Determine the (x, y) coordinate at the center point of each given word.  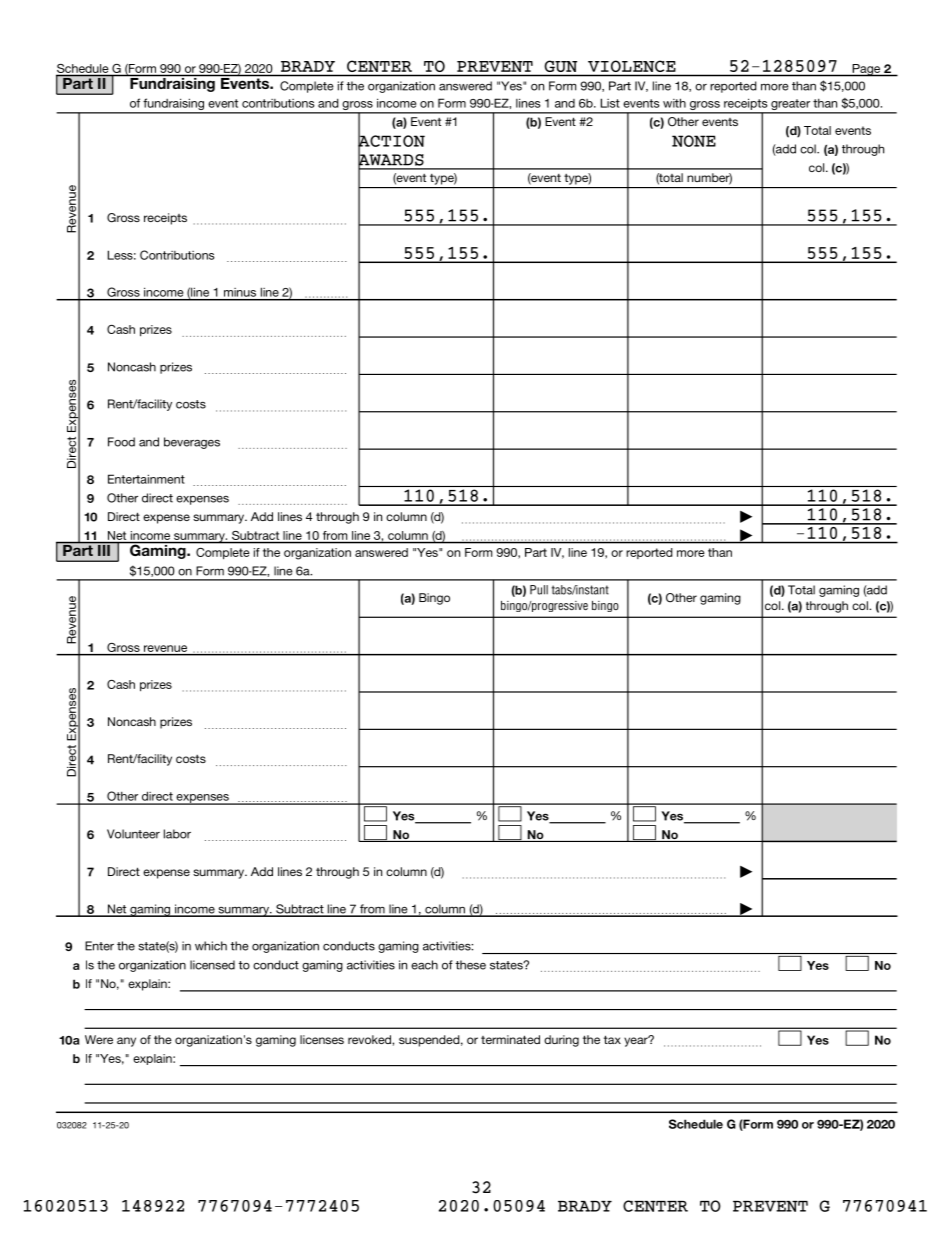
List (610, 103)
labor (177, 834)
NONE (694, 141)
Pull (539, 590)
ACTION (391, 141)
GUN (561, 66)
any (126, 1042)
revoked (370, 1039)
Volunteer (133, 834)
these (470, 965)
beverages (192, 443)
